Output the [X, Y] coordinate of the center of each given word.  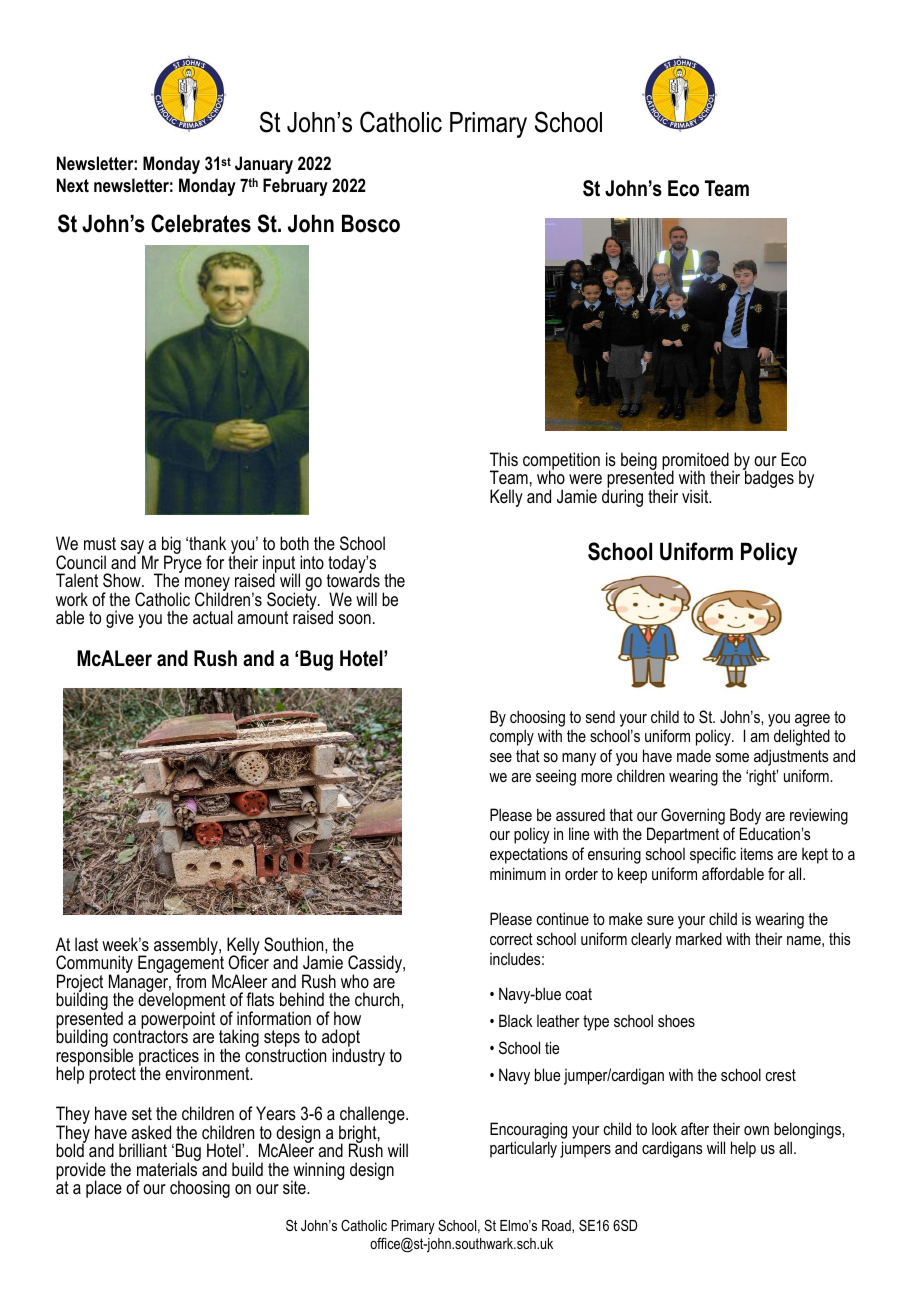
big [171, 546]
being [639, 462]
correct [511, 939]
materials [168, 1168]
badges [768, 478]
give [120, 619]
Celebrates [201, 223]
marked [699, 938]
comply [512, 737]
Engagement [181, 965]
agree [812, 720]
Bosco [371, 223]
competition [561, 462]
